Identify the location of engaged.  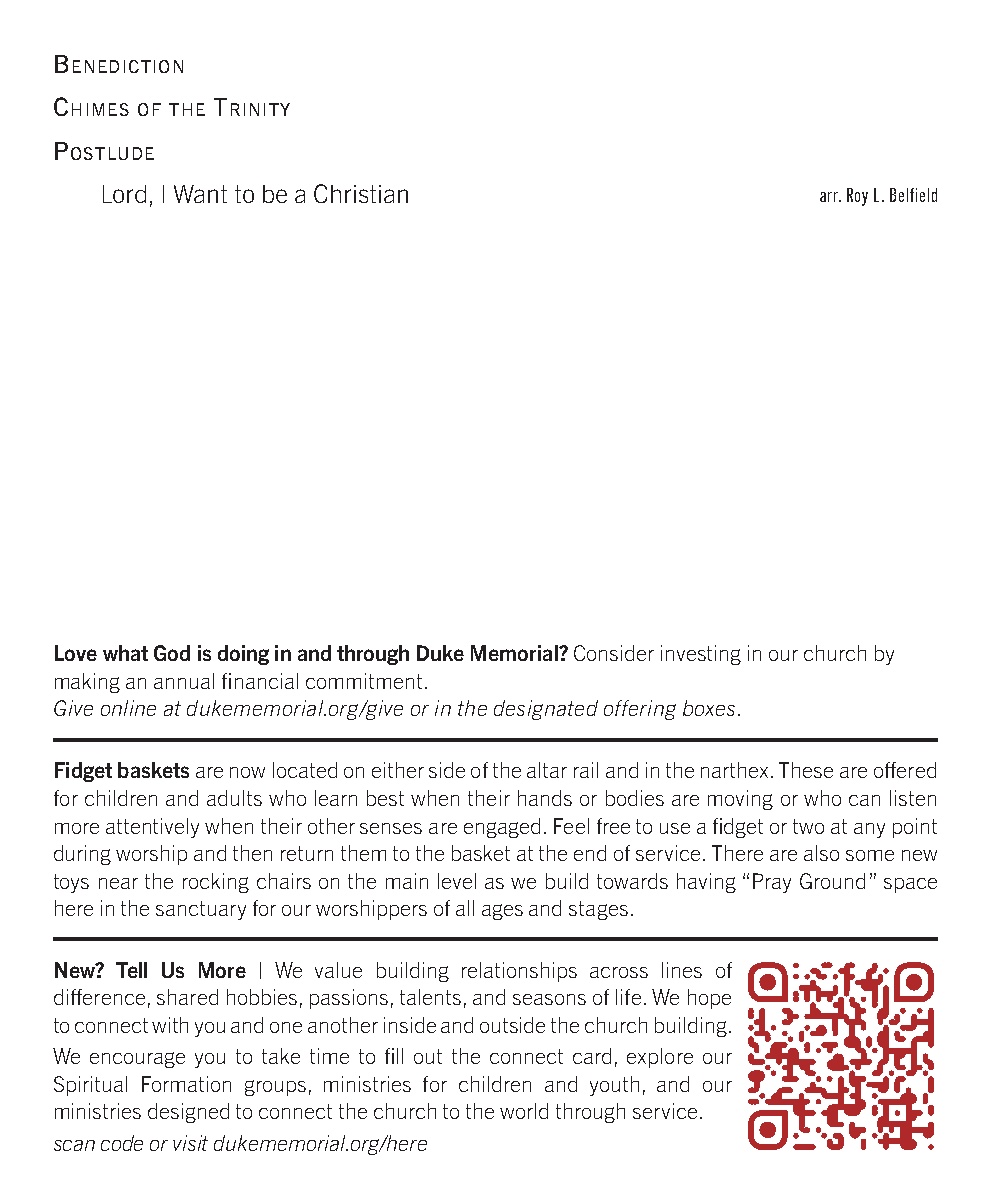
(502, 828).
